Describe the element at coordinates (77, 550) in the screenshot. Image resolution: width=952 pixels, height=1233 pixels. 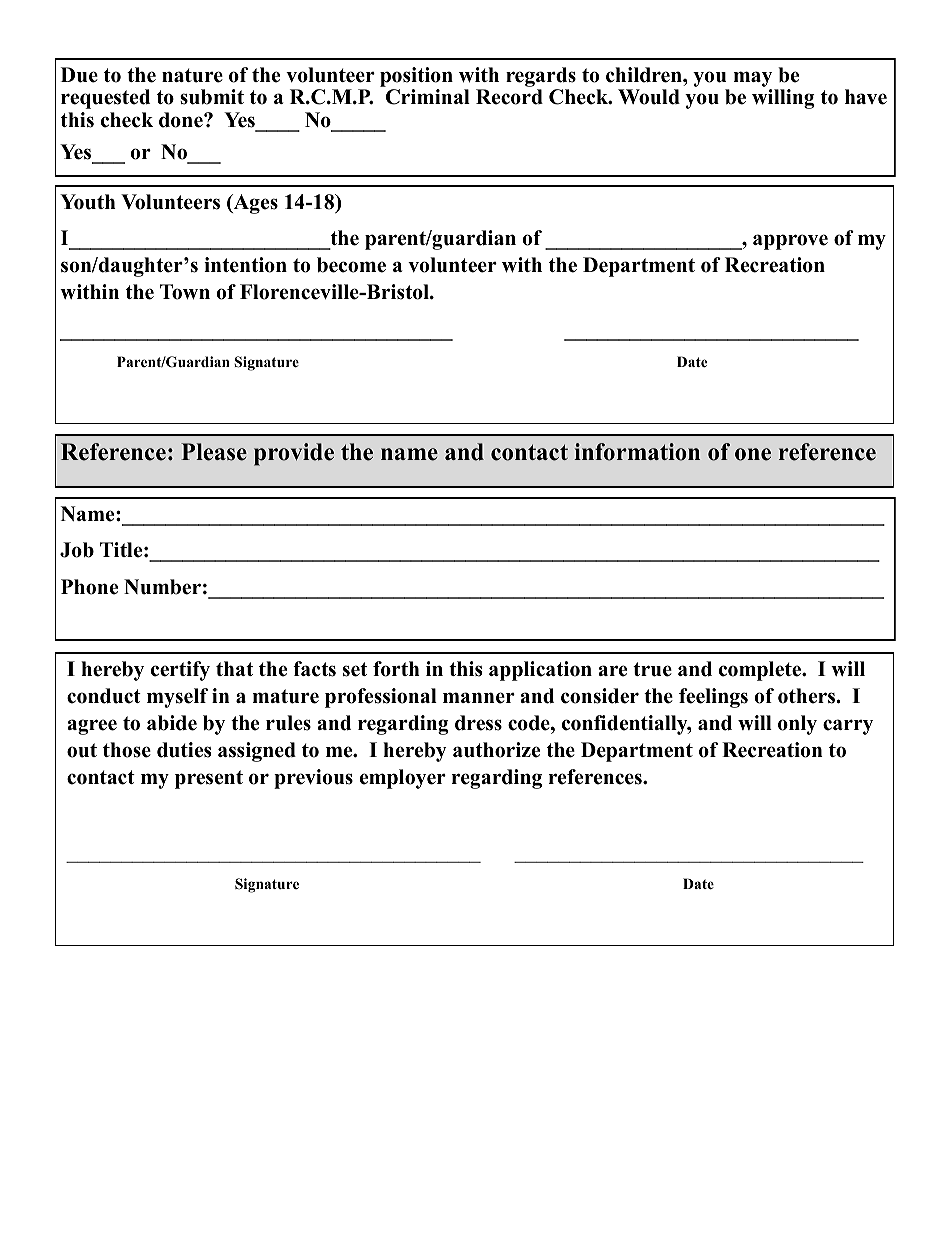
I see `Job` at that location.
